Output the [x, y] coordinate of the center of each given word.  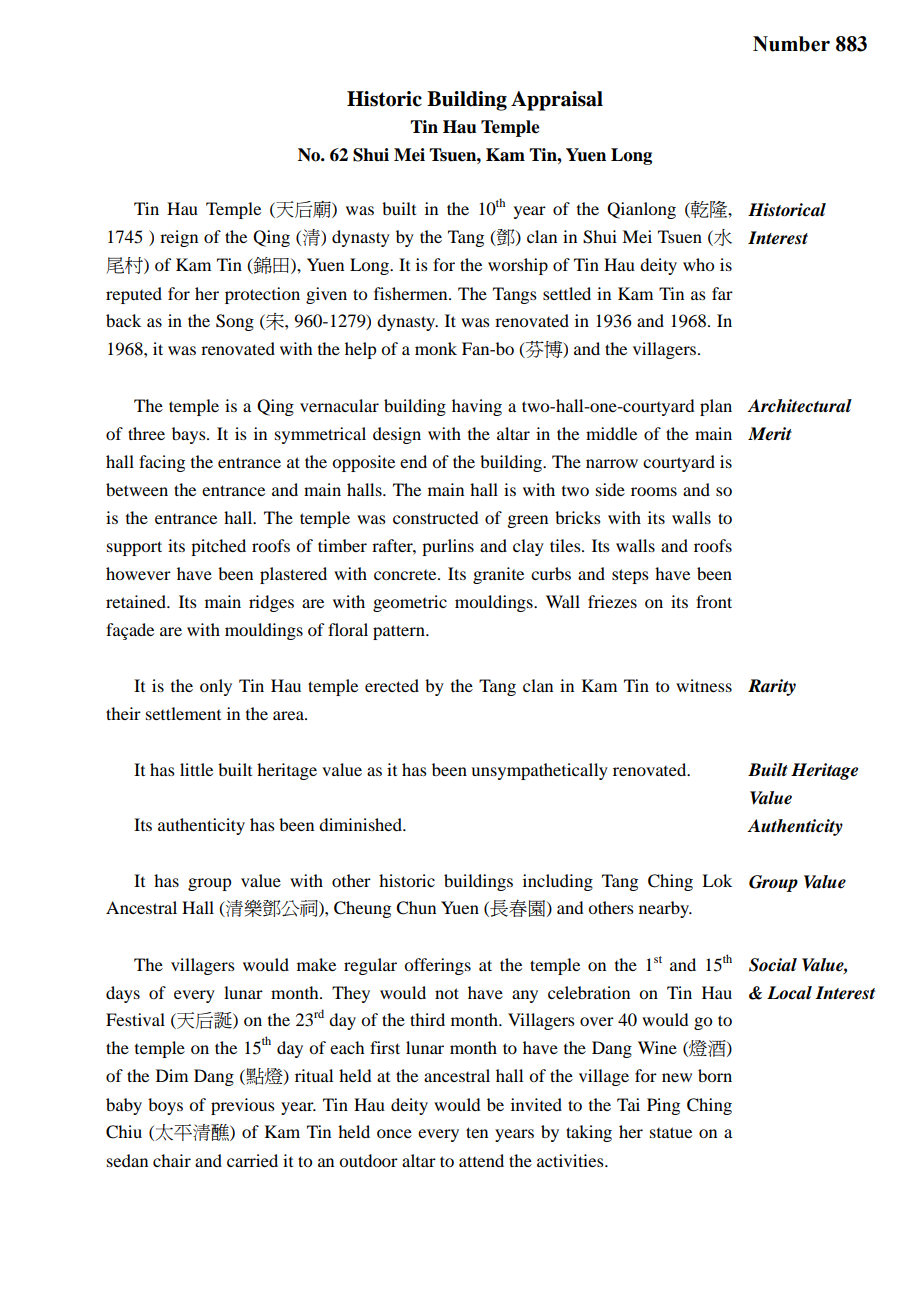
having [477, 407]
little [196, 769]
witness [704, 685]
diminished [362, 824]
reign [179, 238]
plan [716, 407]
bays [190, 435]
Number [791, 44]
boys [165, 1106]
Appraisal [557, 101]
